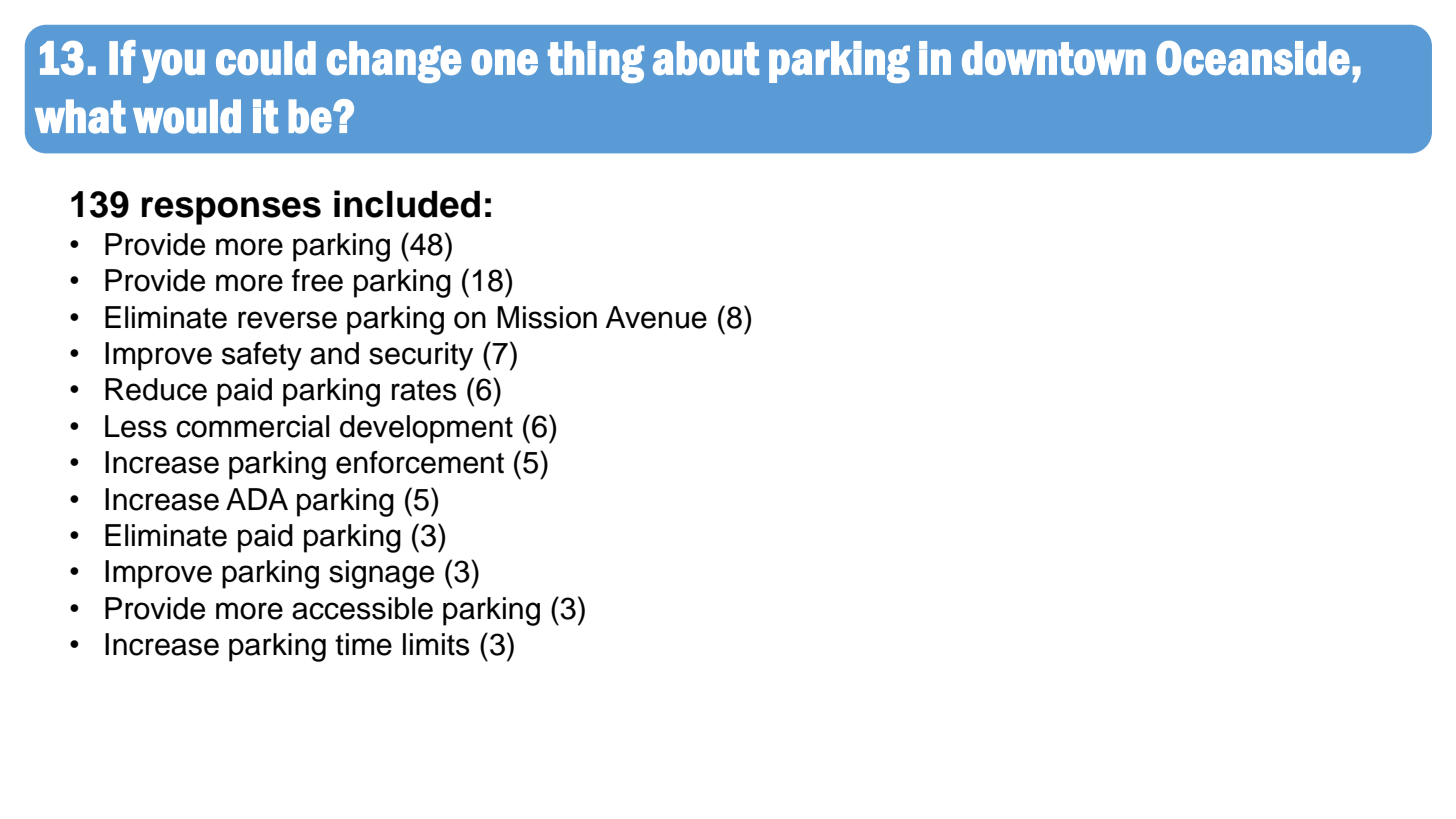 The image size is (1456, 819). Describe the element at coordinates (706, 58) in the document. I see `about` at that location.
